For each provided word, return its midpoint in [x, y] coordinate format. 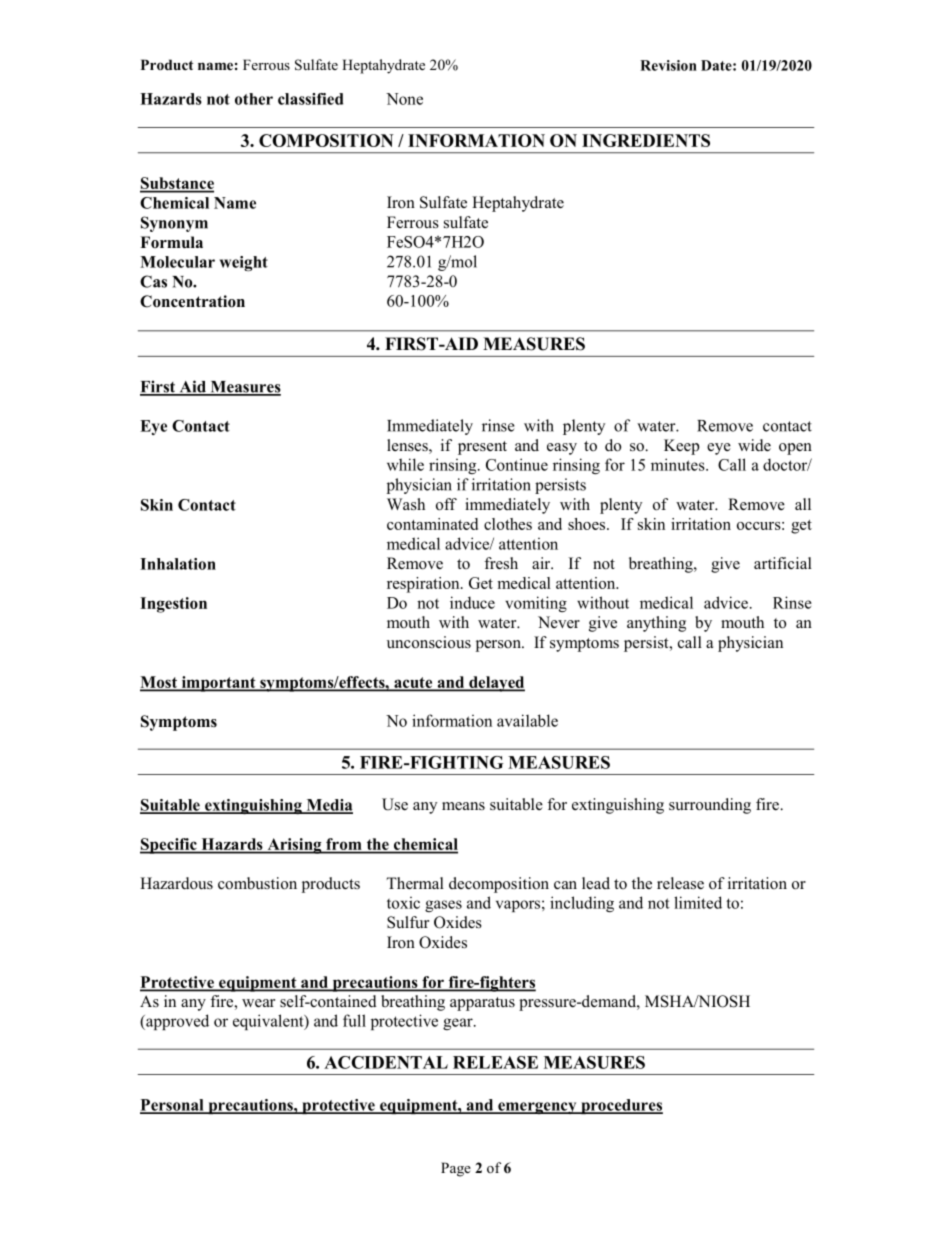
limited [698, 902]
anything [656, 624]
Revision [668, 65]
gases [443, 906]
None [404, 99]
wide [754, 445]
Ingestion [173, 605]
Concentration [192, 301]
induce [472, 602]
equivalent [269, 1022]
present [482, 448]
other [254, 99]
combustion [257, 883]
